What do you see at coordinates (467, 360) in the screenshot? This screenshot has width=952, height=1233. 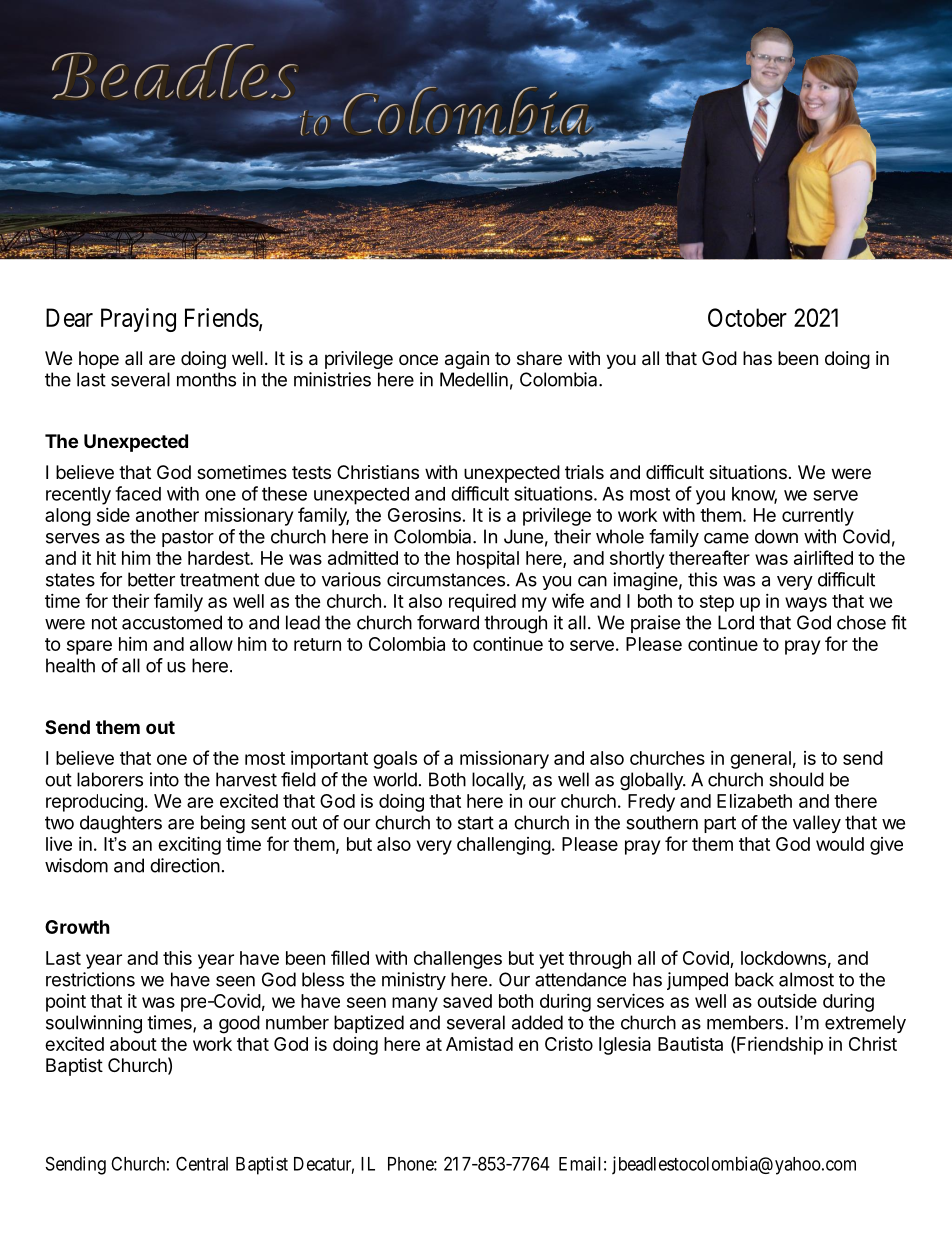 I see `again` at bounding box center [467, 360].
